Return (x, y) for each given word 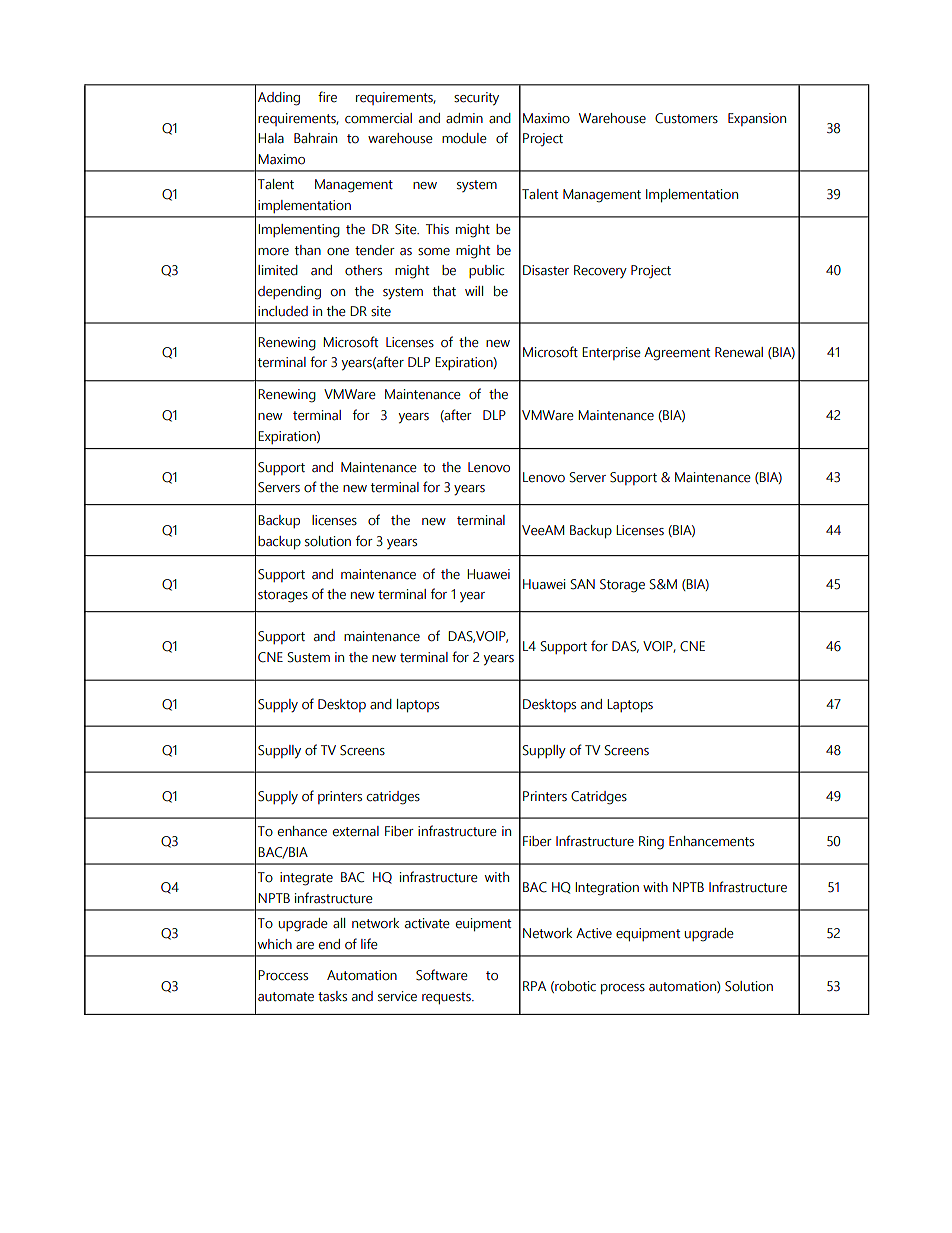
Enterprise (611, 353)
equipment (648, 934)
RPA (534, 986)
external (356, 831)
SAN (583, 584)
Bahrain (315, 138)
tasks (332, 996)
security (476, 99)
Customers (686, 118)
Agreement (677, 354)
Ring (651, 843)
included (283, 311)
